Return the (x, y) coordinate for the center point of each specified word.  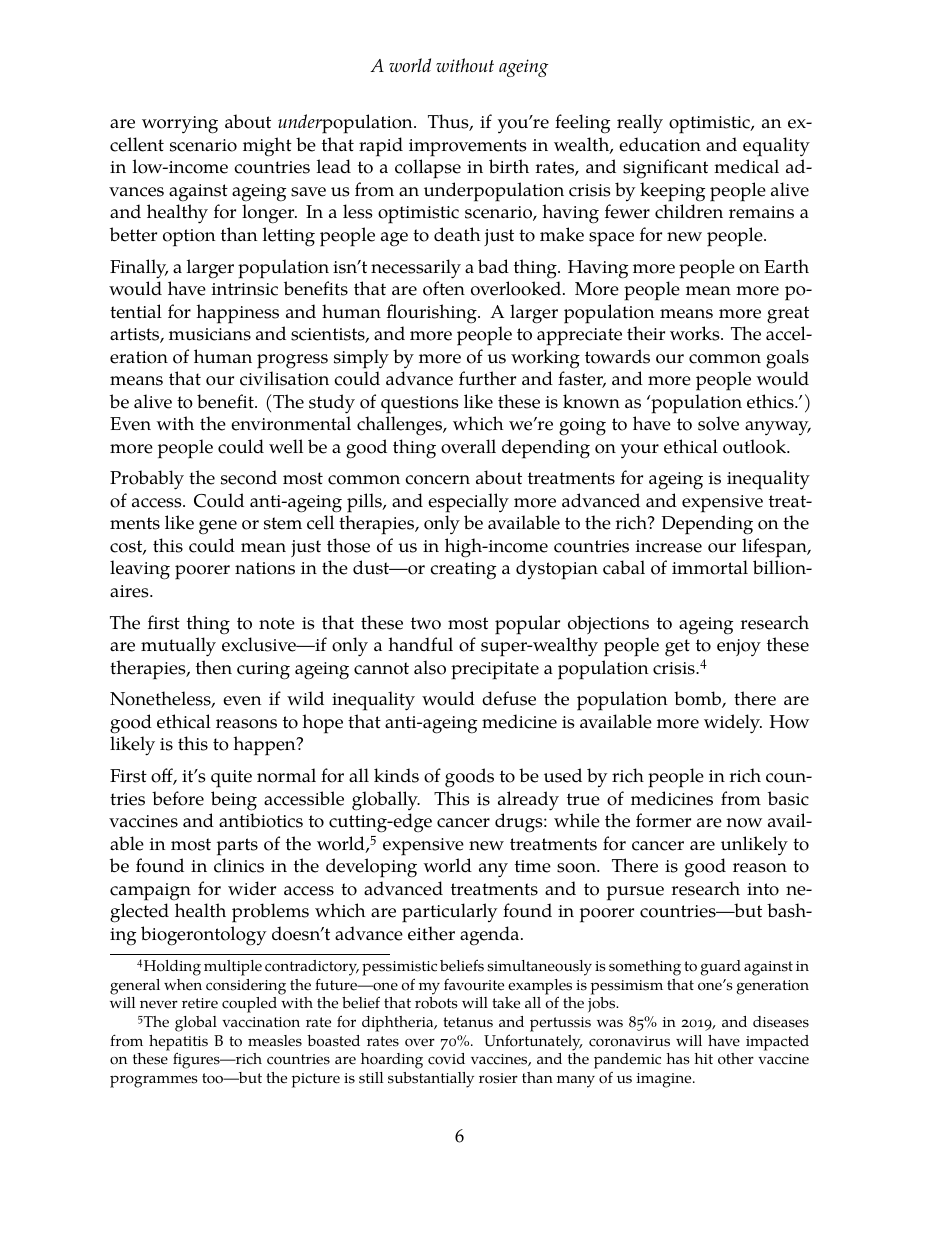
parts (237, 847)
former (663, 820)
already (528, 801)
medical (746, 166)
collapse (428, 169)
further (487, 378)
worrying (180, 125)
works (696, 333)
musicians (210, 334)
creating (463, 571)
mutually (178, 647)
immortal (710, 567)
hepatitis (178, 1044)
